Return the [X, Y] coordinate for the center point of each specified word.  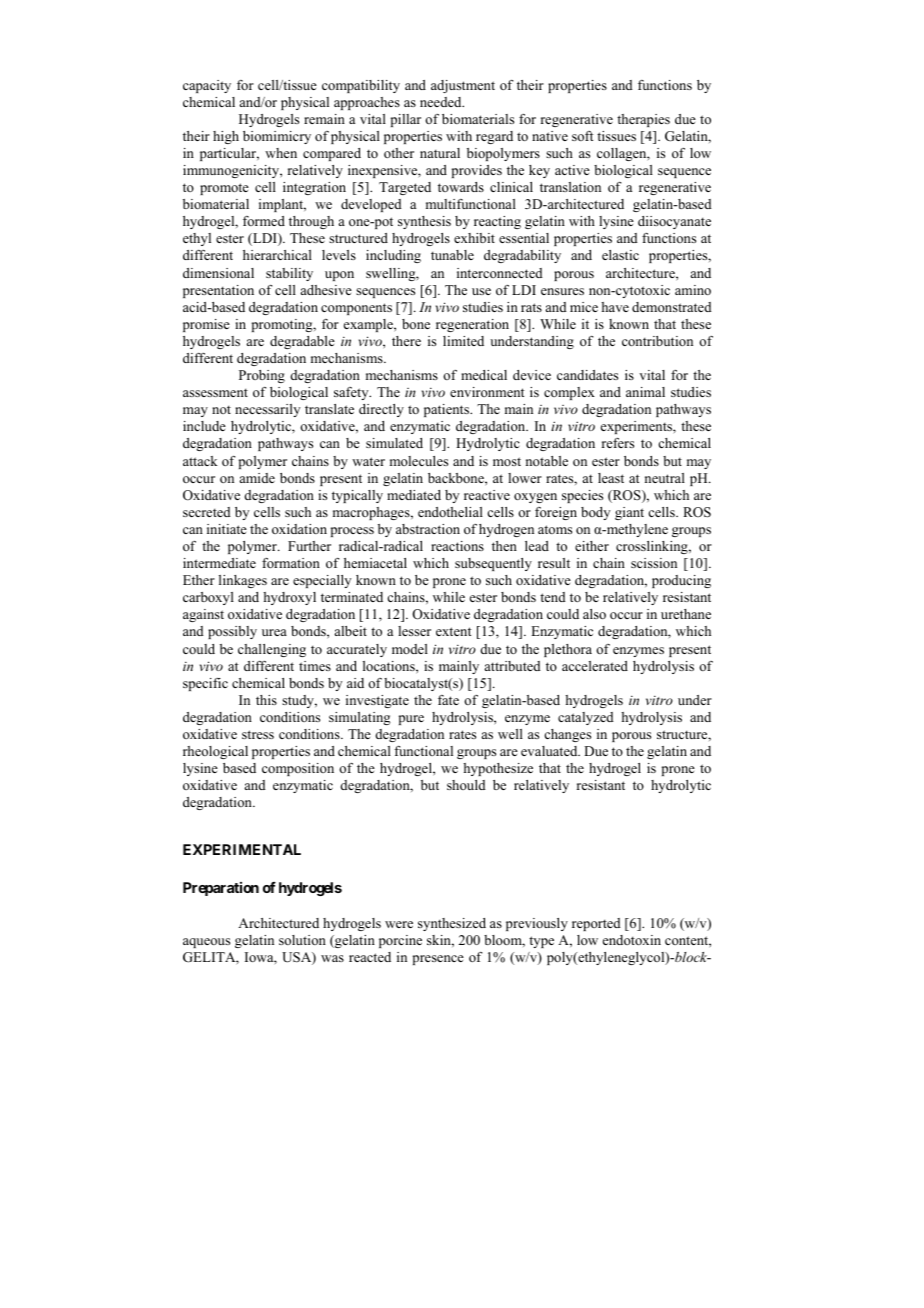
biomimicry [277, 137]
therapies [643, 120]
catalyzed [586, 718]
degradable [302, 342]
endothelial [450, 512]
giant [629, 513]
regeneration [472, 325]
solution [302, 940]
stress [258, 734]
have [615, 307]
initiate [227, 529]
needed [442, 102]
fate [448, 700]
